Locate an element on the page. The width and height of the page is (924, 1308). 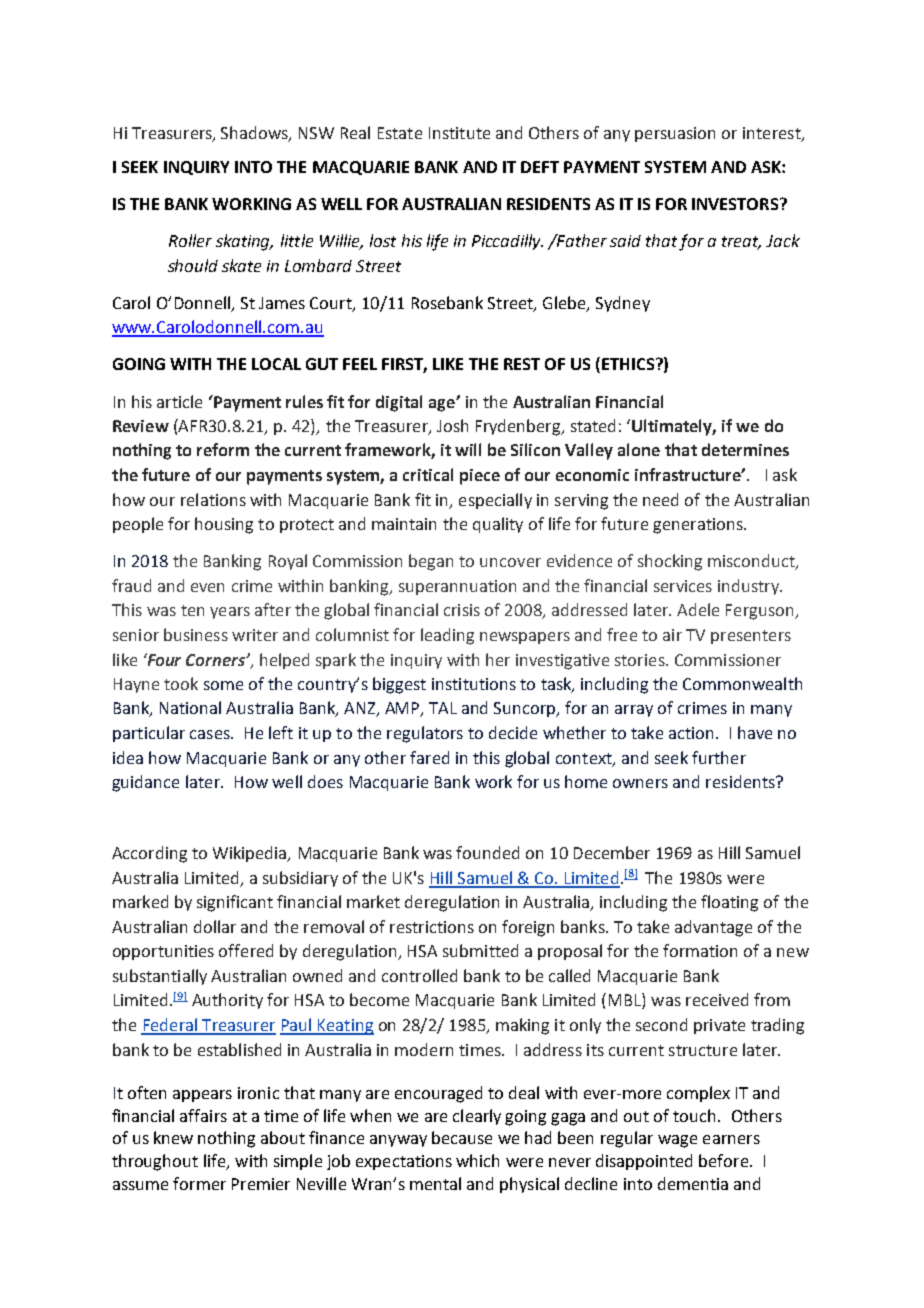
Institute is located at coordinates (459, 133).
